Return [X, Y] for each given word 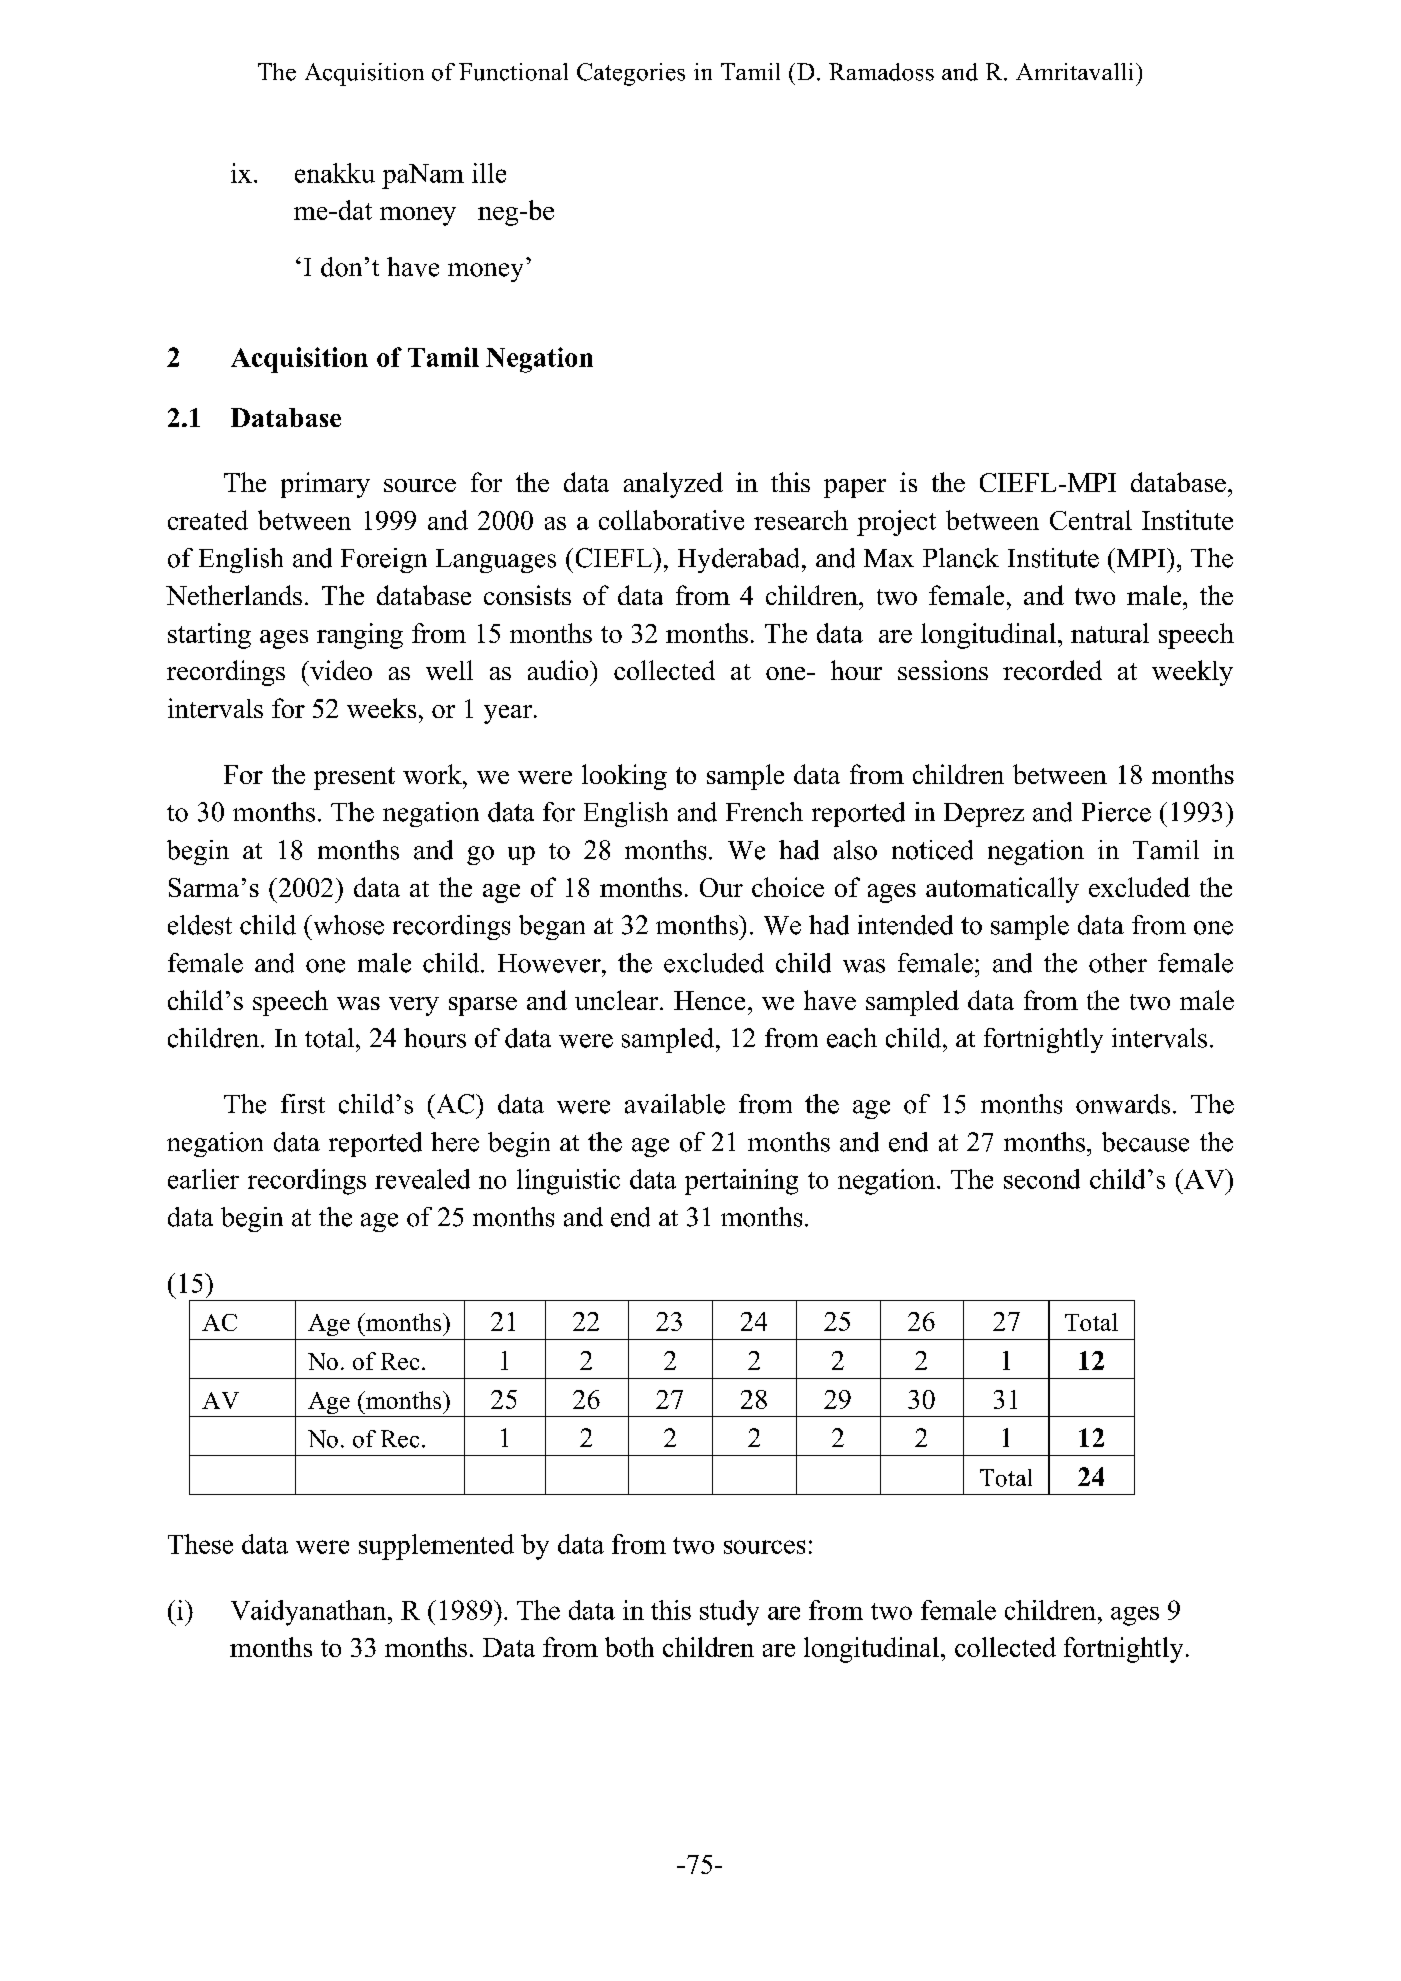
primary [325, 485]
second [1042, 1179]
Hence [709, 1000]
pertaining [741, 1182]
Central [1091, 520]
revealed [422, 1179]
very [414, 1006]
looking [624, 777]
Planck [961, 558]
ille [489, 173]
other [1118, 963]
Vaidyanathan [310, 1613]
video [340, 670]
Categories [631, 74]
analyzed [673, 485]
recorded [1052, 670]
